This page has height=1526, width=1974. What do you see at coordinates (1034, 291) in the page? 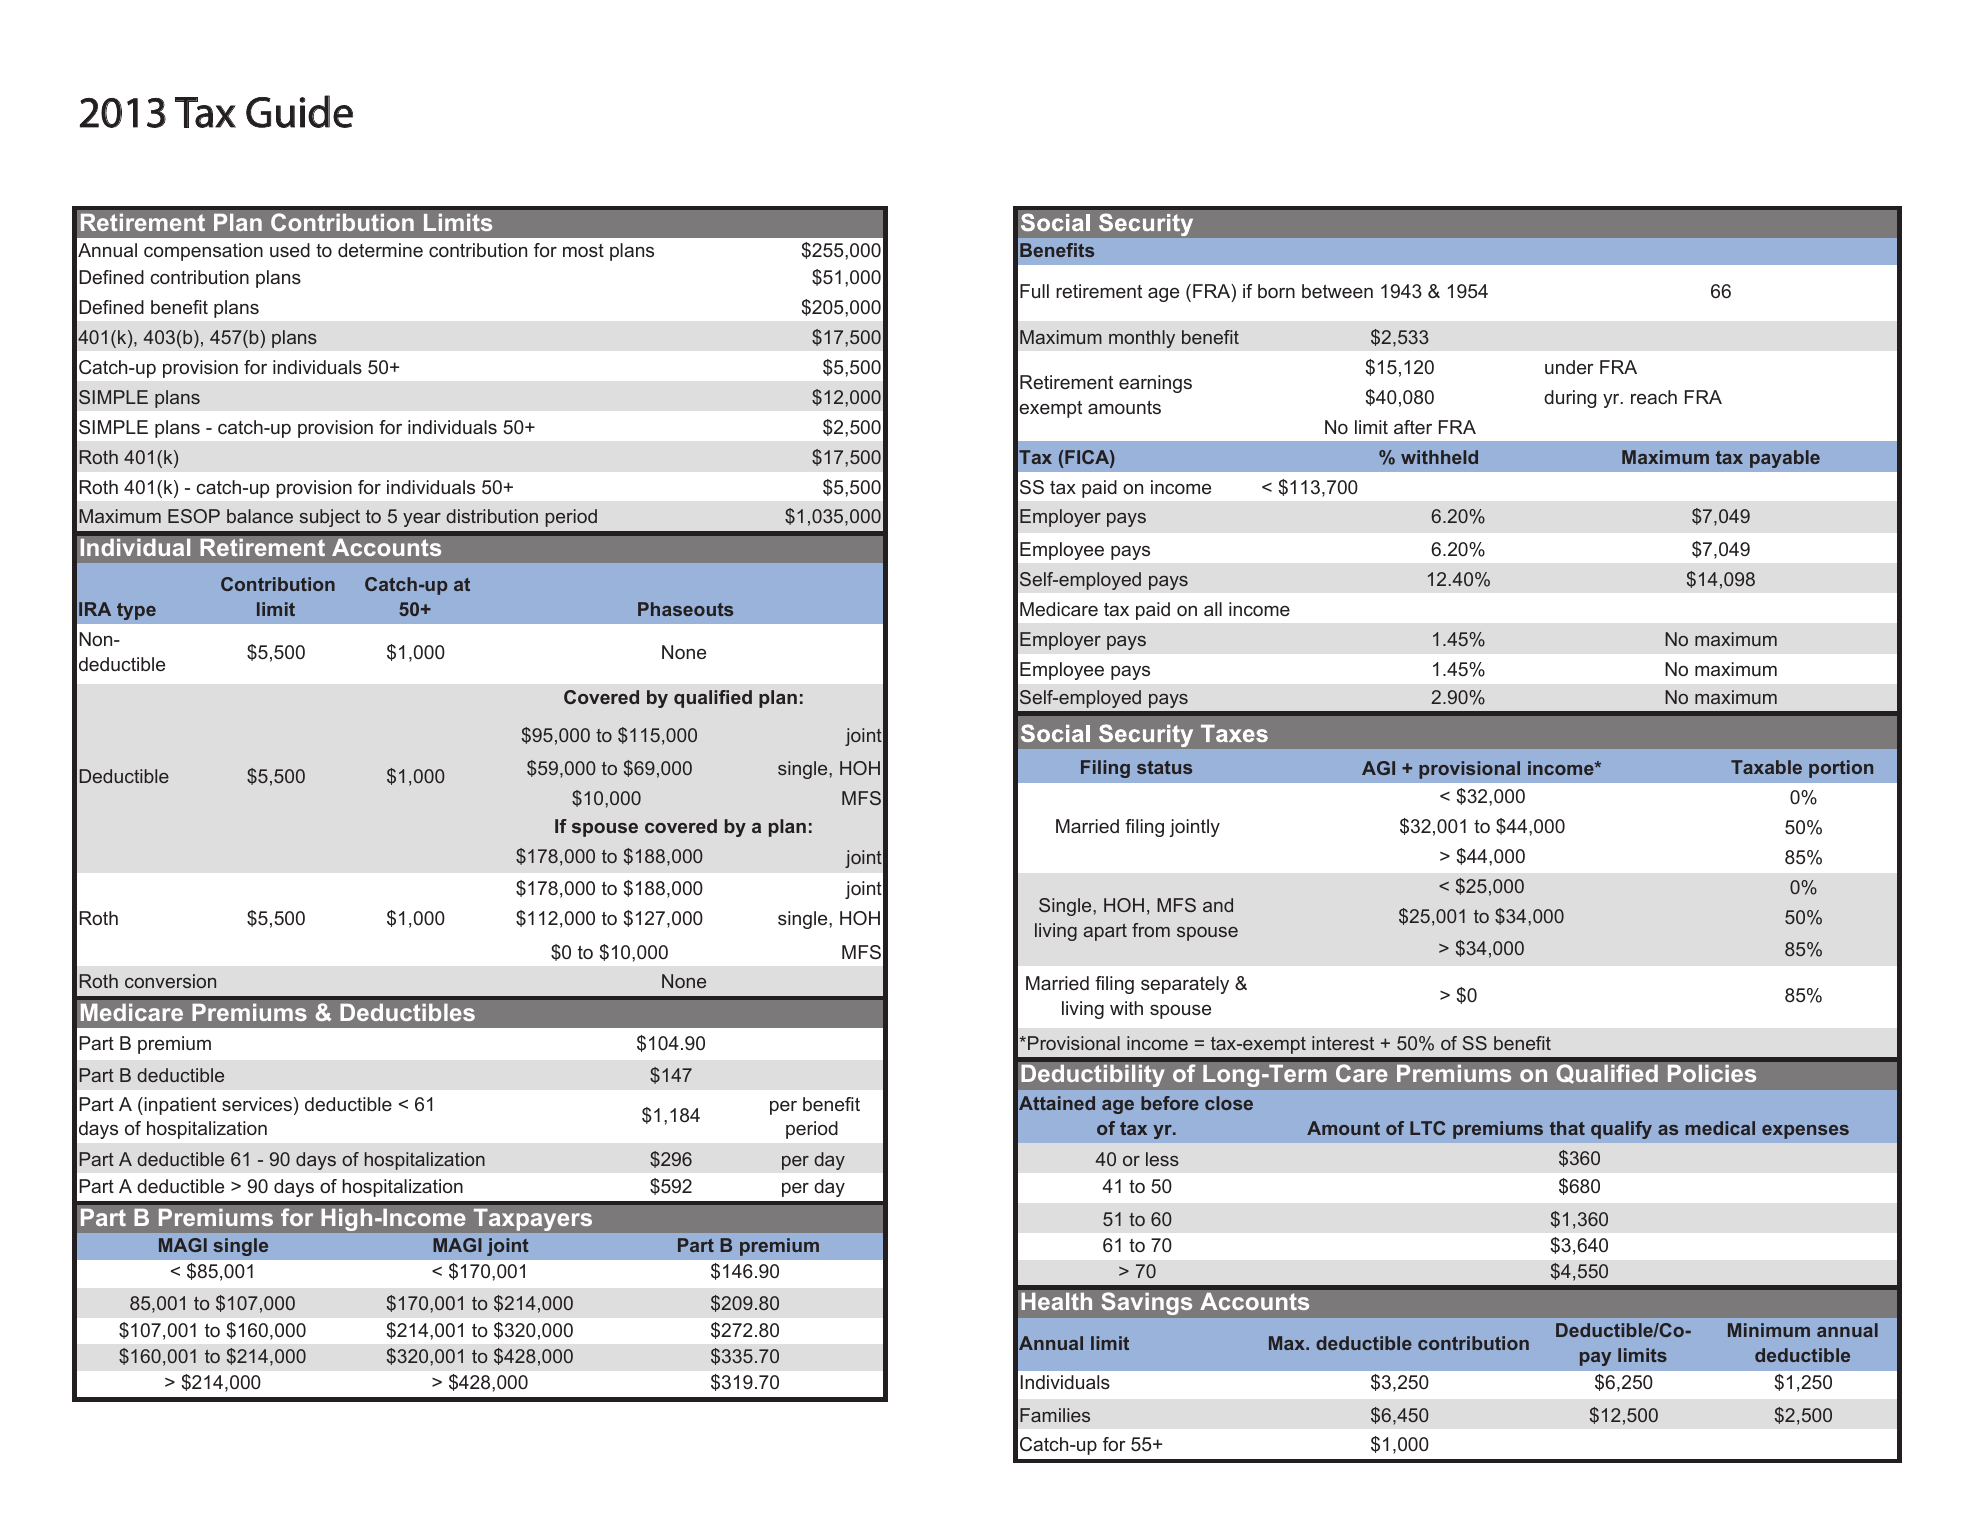
I see `Full` at bounding box center [1034, 291].
